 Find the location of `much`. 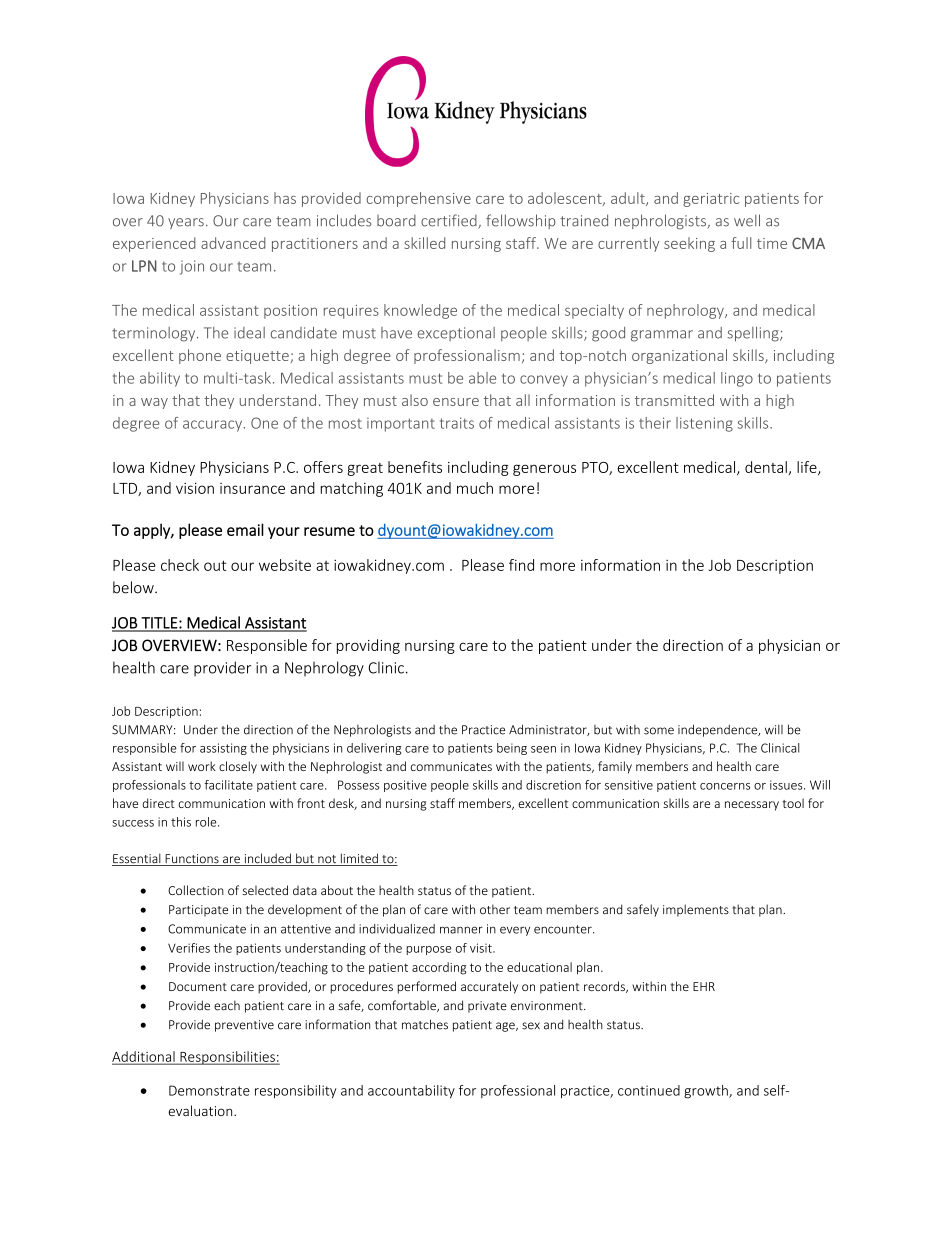

much is located at coordinates (475, 488).
